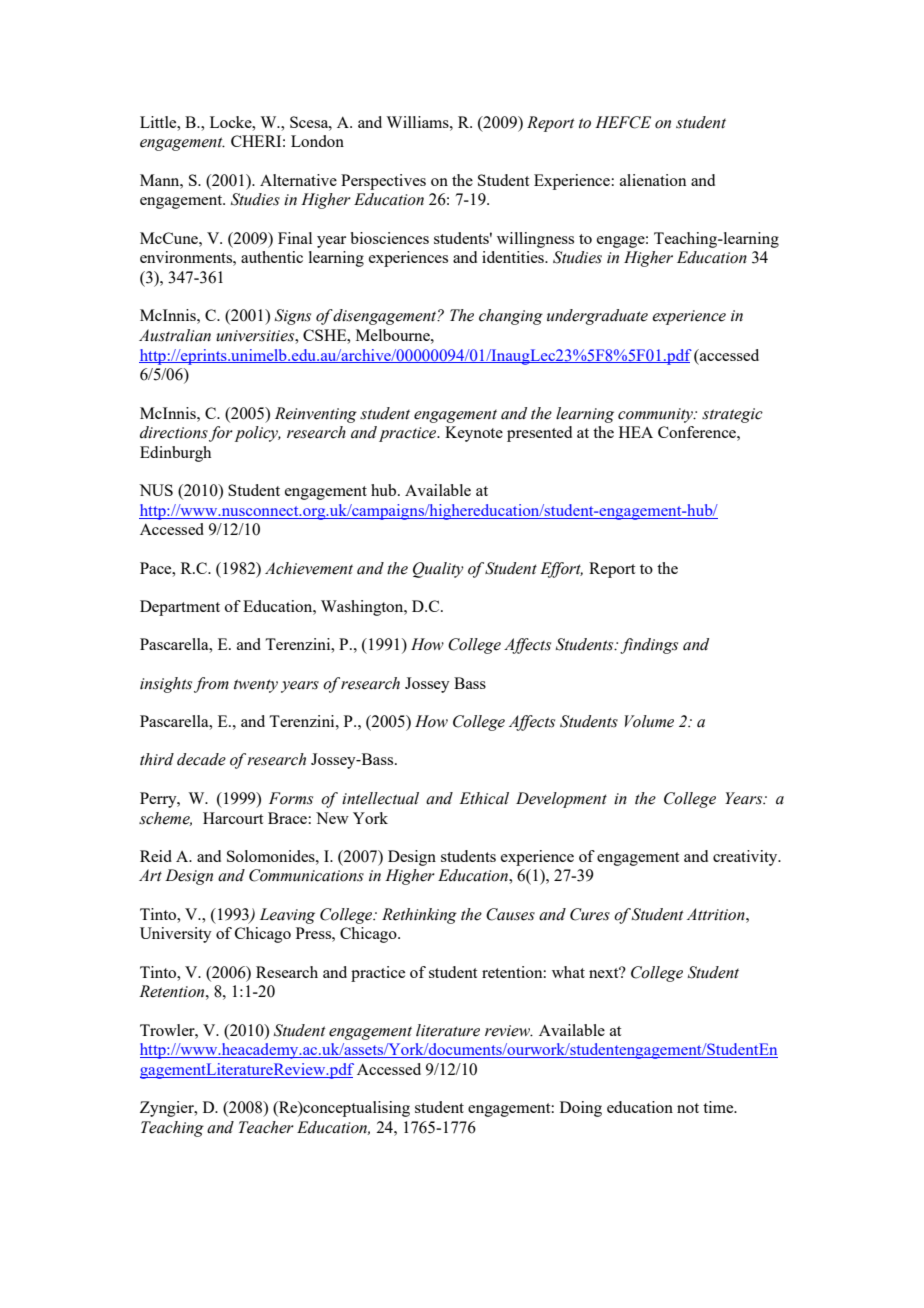 This screenshot has width=924, height=1308. What do you see at coordinates (309, 568) in the screenshot?
I see `Achievement` at bounding box center [309, 568].
